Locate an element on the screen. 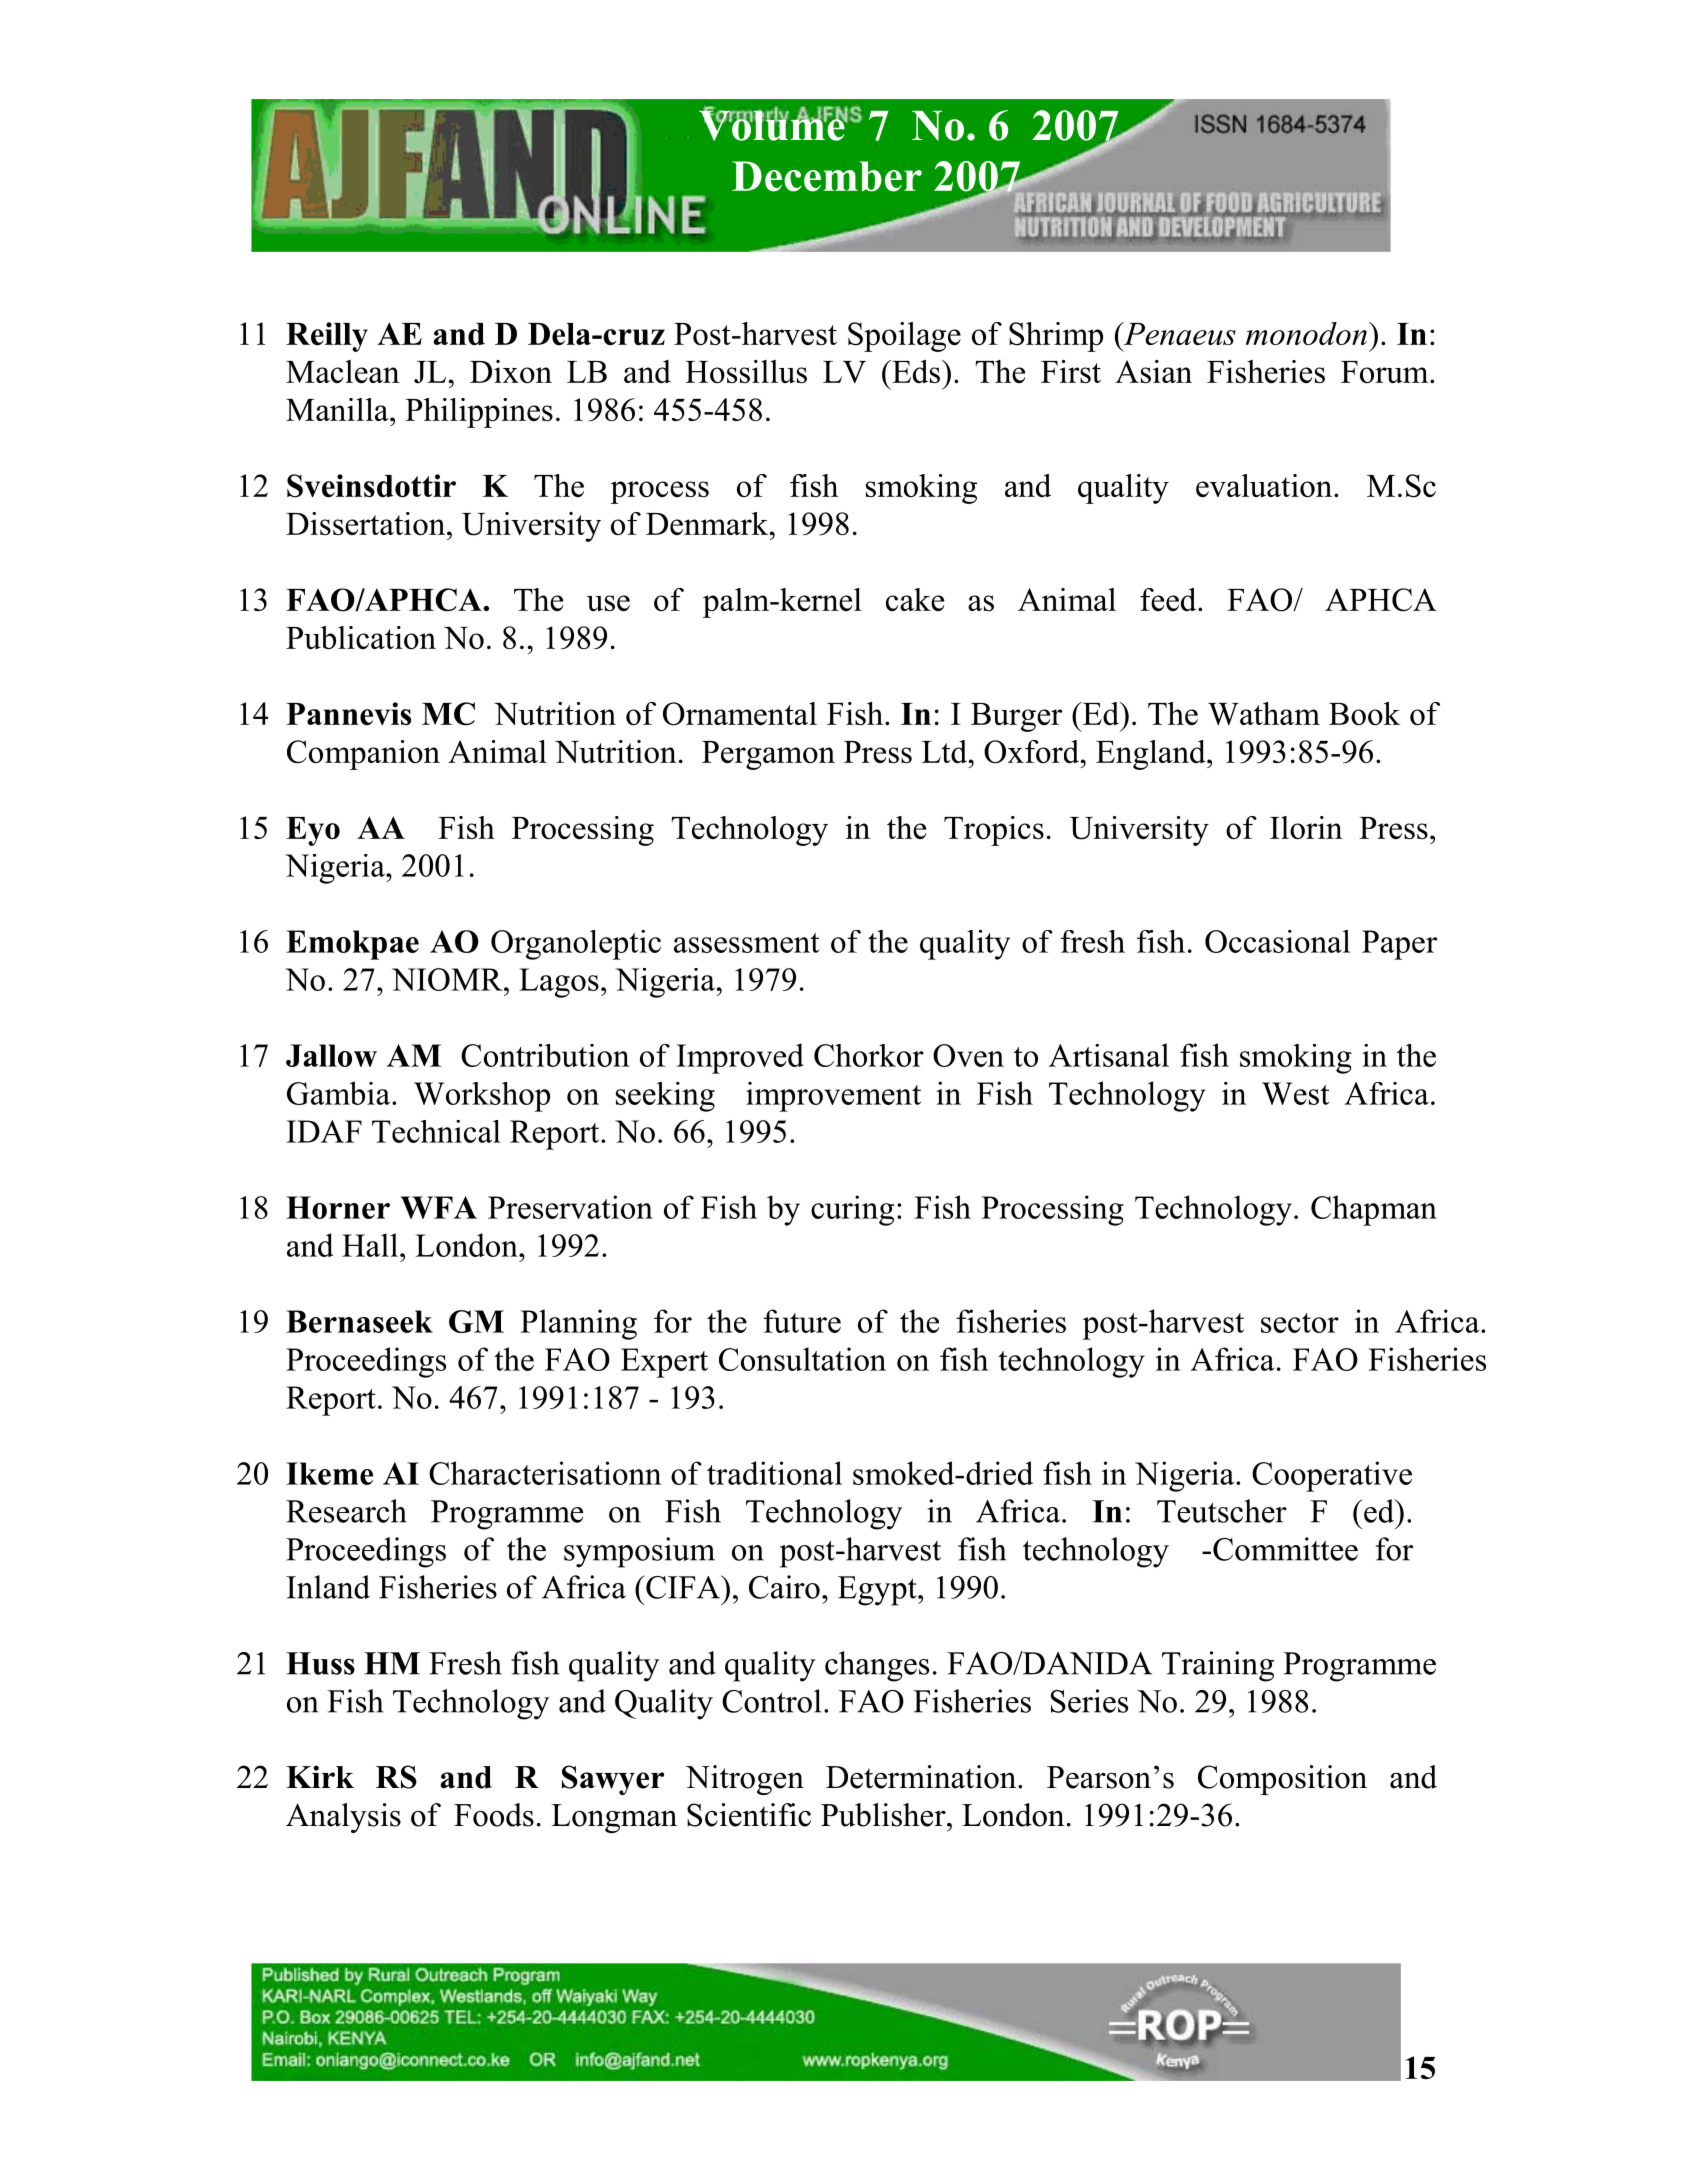 This screenshot has width=1684, height=2180. Reilly is located at coordinates (327, 337).
